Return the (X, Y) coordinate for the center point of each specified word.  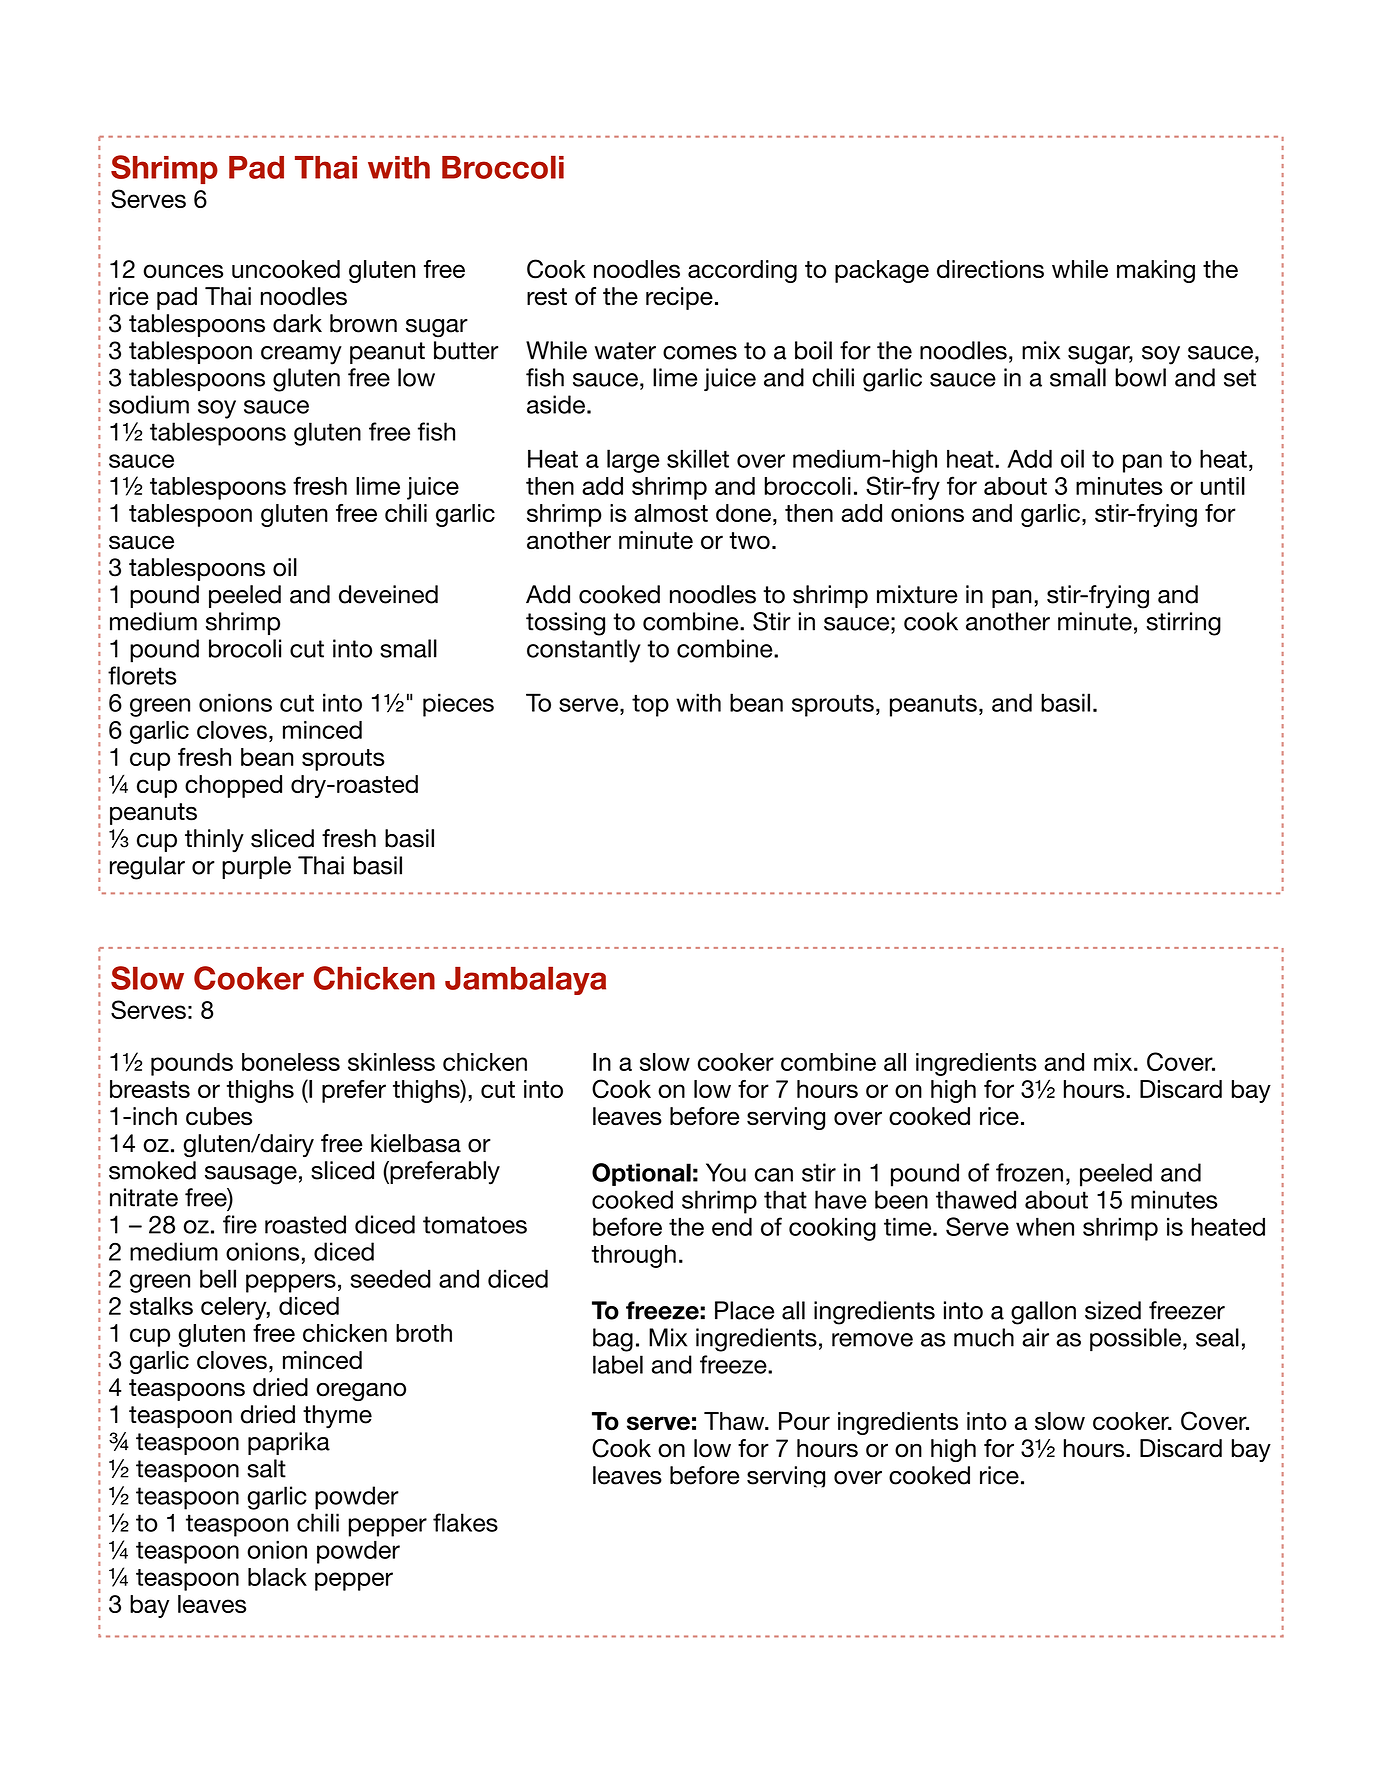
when (1045, 1226)
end (732, 1226)
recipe (679, 298)
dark (297, 323)
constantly (584, 651)
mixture (917, 594)
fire (240, 1224)
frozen (1029, 1172)
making (1156, 271)
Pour (804, 1421)
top (650, 705)
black (277, 1577)
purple (256, 867)
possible (1135, 1340)
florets (142, 675)
